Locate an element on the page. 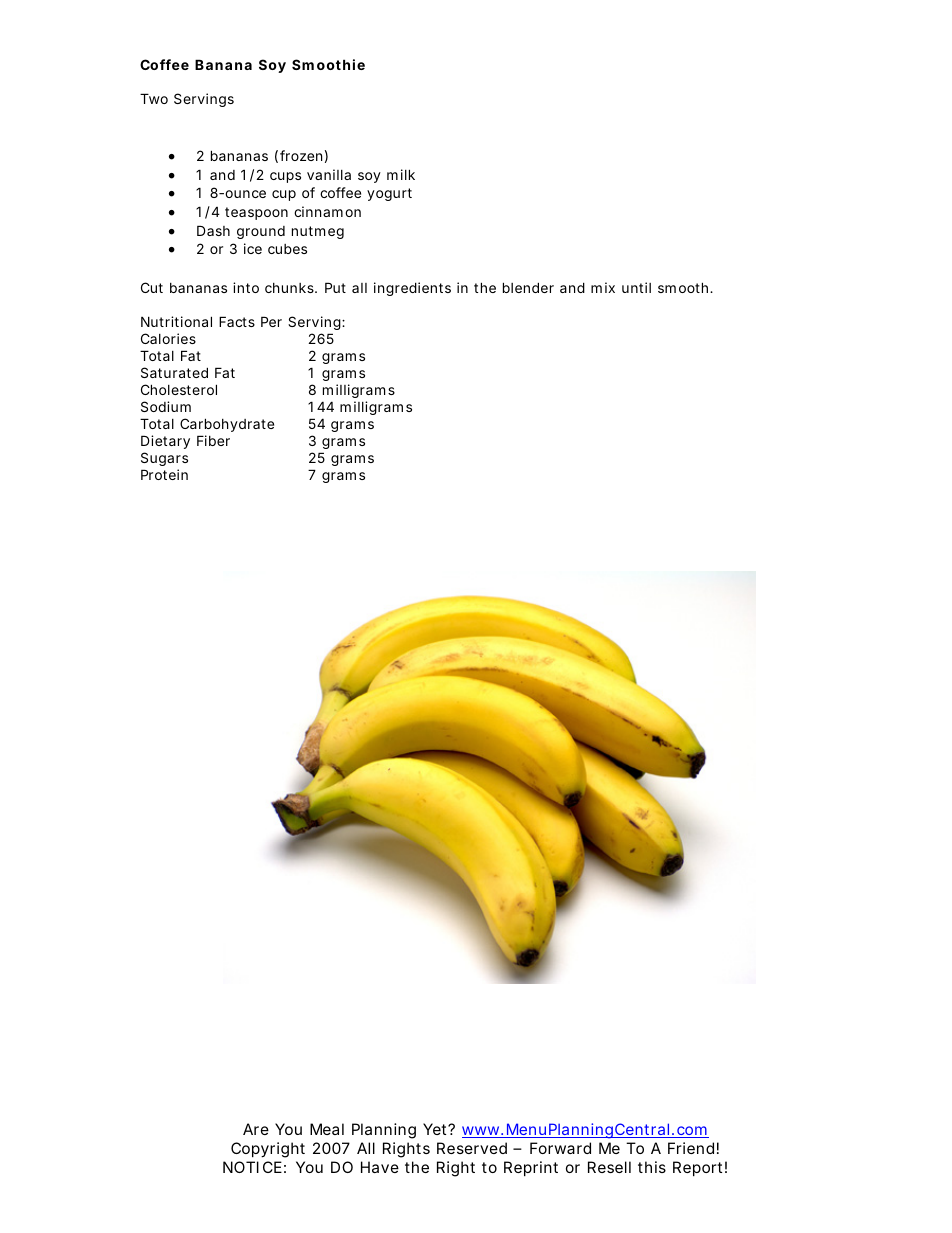  Friend is located at coordinates (691, 1148).
